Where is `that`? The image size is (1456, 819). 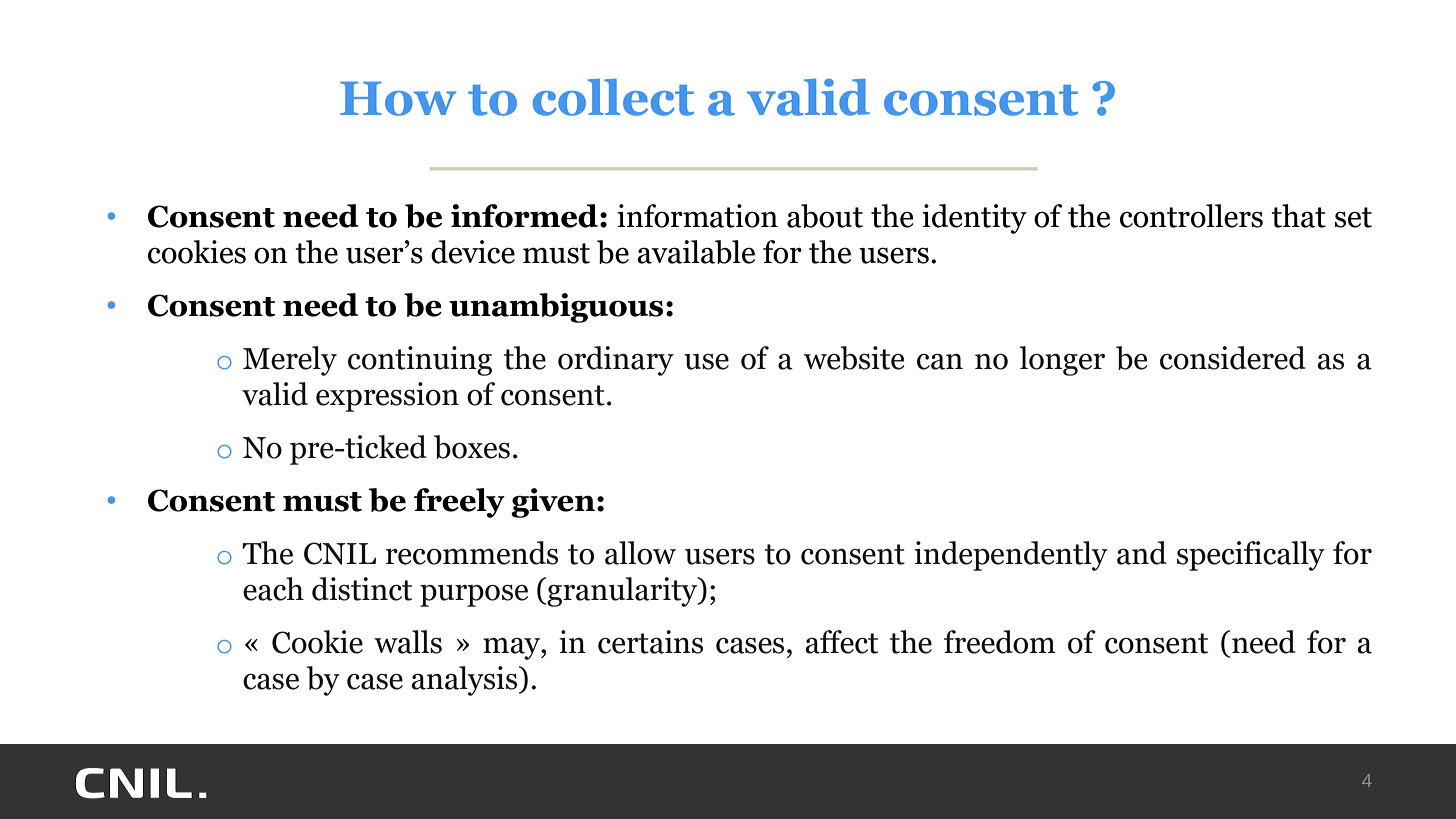 that is located at coordinates (1299, 216).
